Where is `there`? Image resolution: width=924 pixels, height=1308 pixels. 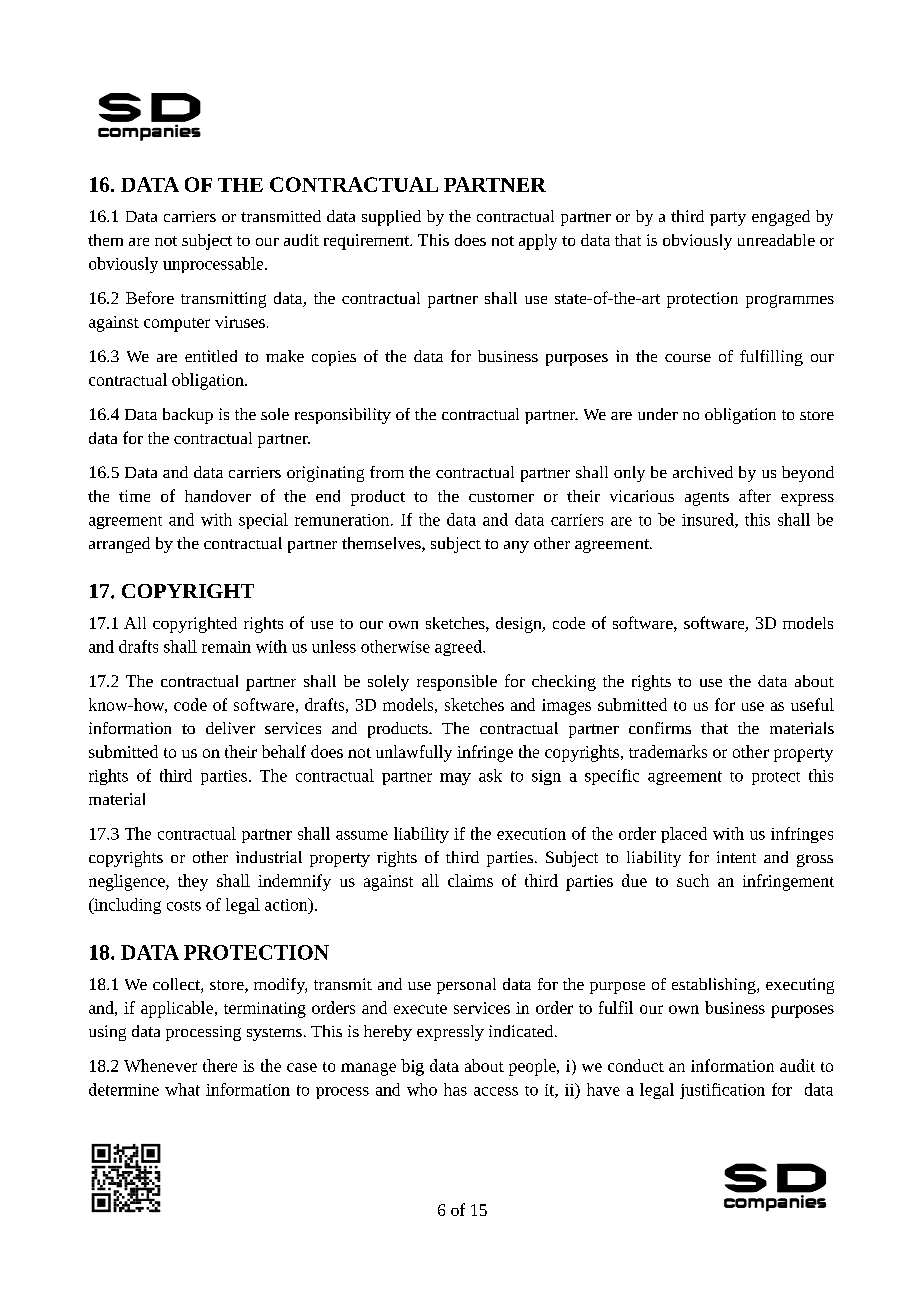
there is located at coordinates (220, 1065).
